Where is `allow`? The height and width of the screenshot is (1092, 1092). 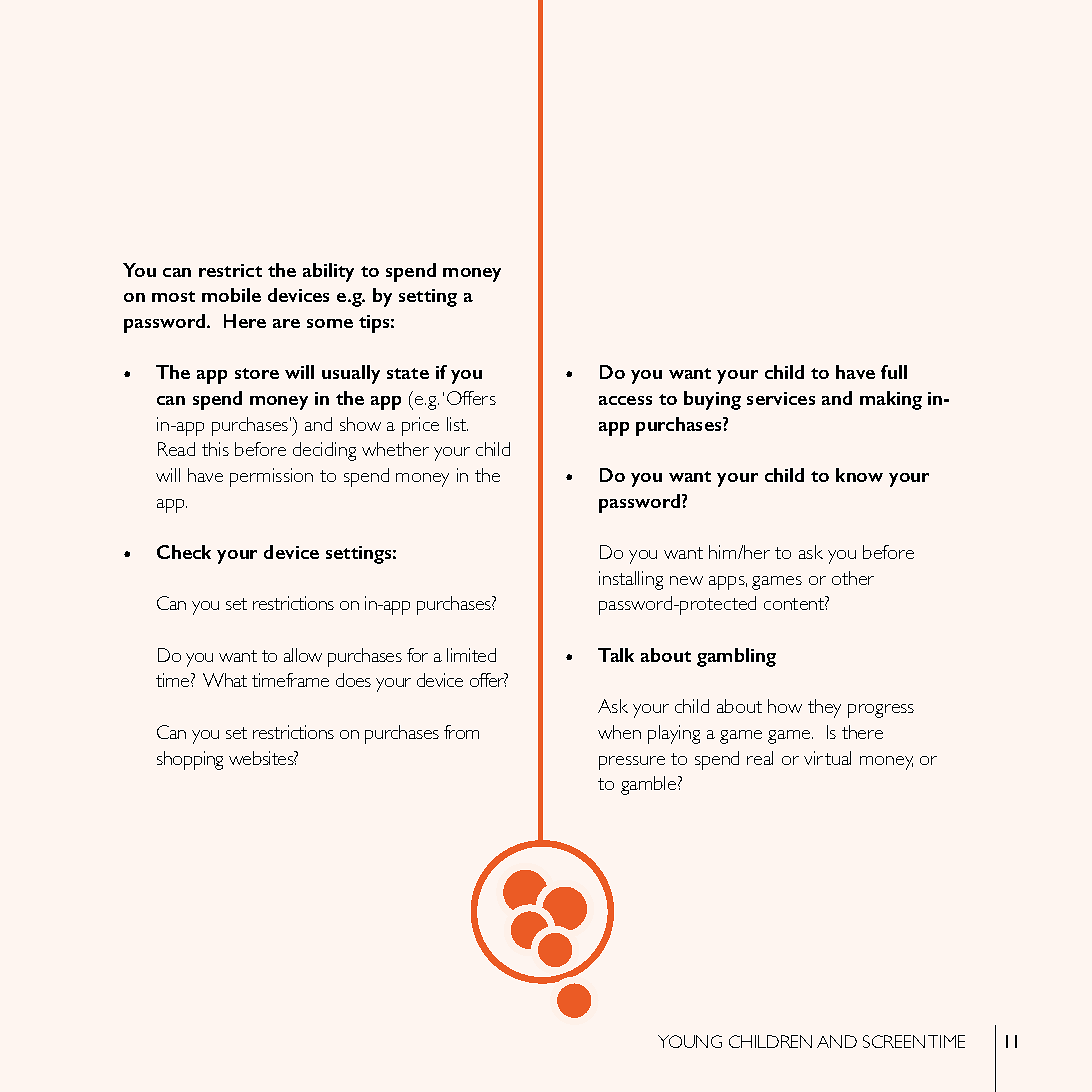
allow is located at coordinates (303, 655).
